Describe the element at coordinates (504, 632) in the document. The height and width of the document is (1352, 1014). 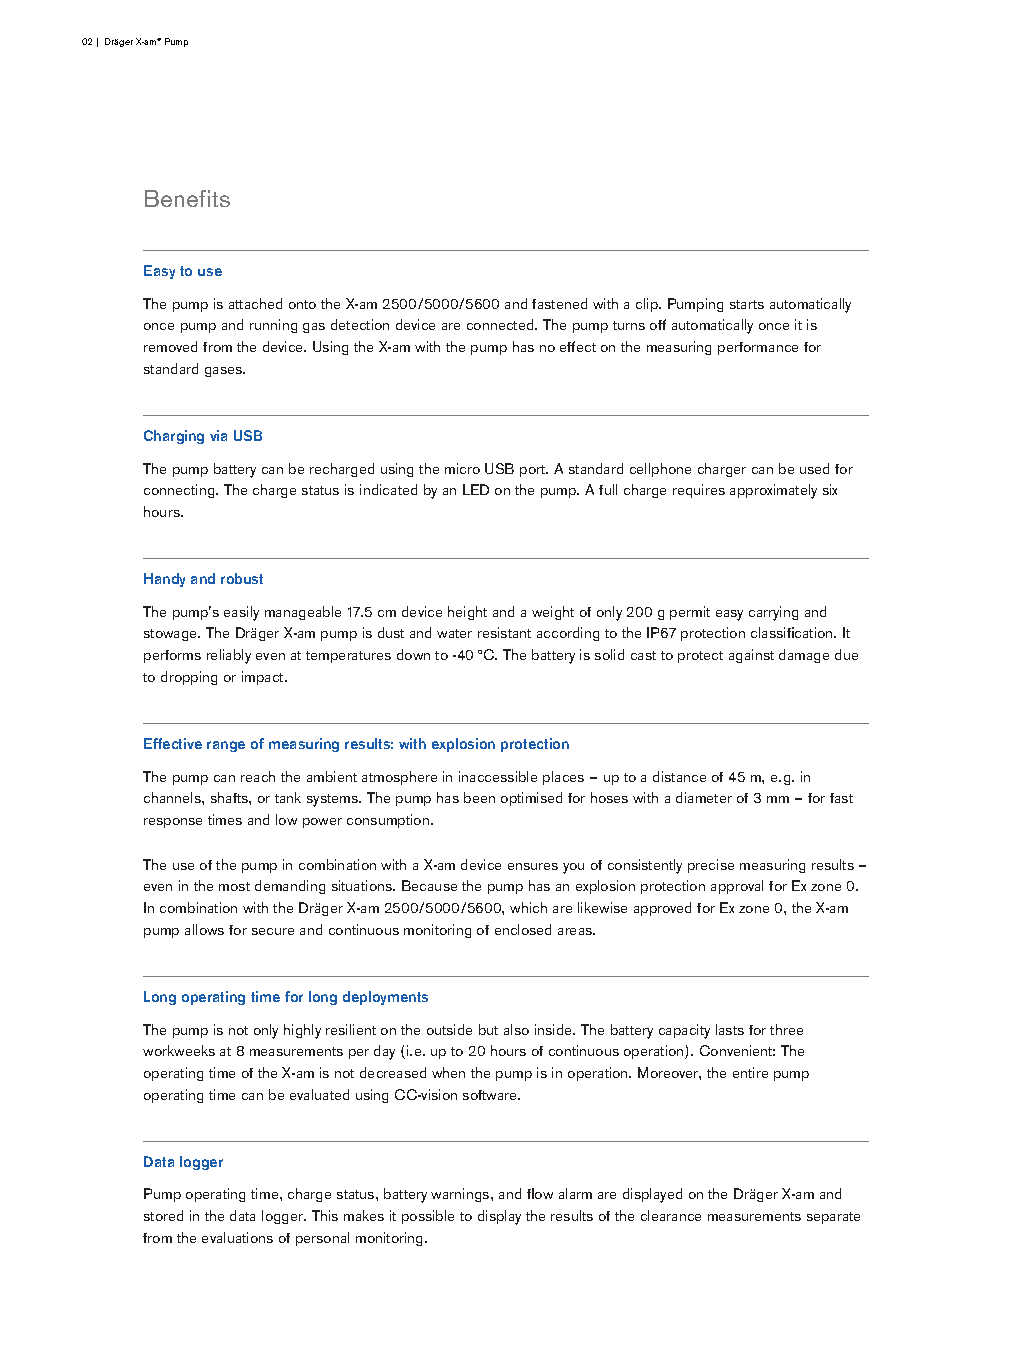
I see `resistant` at that location.
